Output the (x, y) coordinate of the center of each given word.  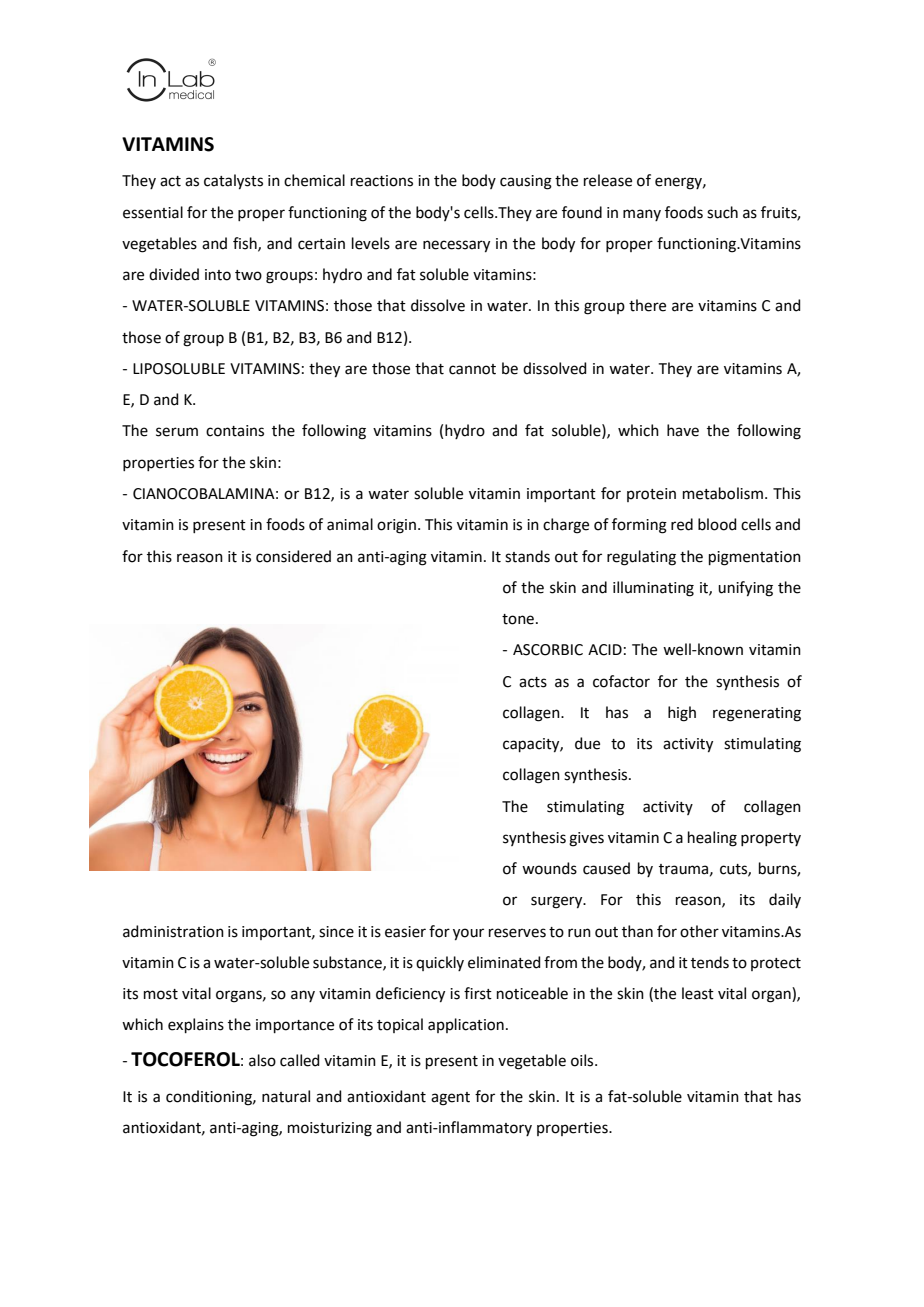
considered (293, 556)
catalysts (233, 182)
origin (396, 526)
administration (173, 931)
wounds (549, 868)
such (722, 212)
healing (712, 839)
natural (286, 1096)
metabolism (723, 493)
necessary (456, 246)
